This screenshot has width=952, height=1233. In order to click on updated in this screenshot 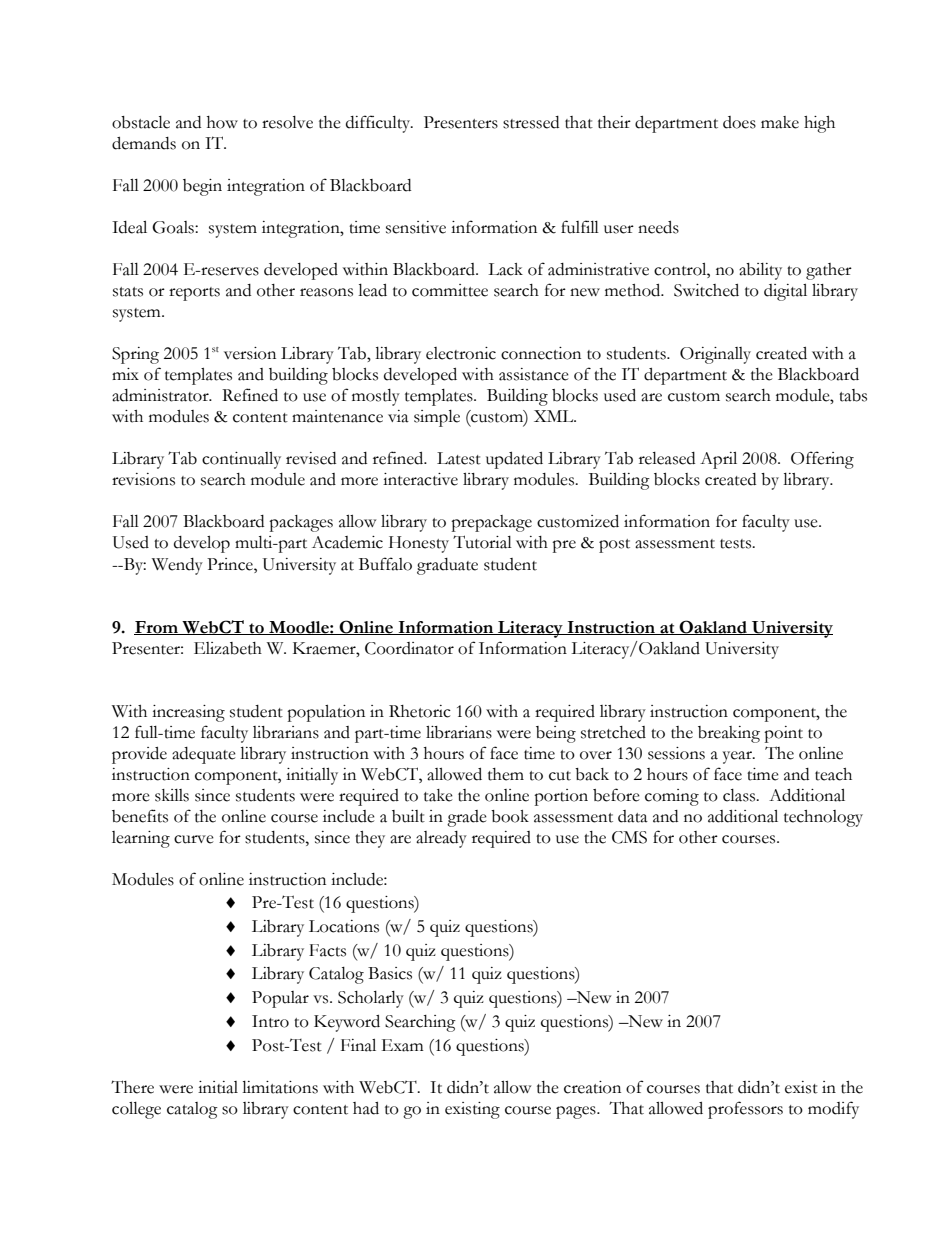, I will do `click(514, 460)`.
